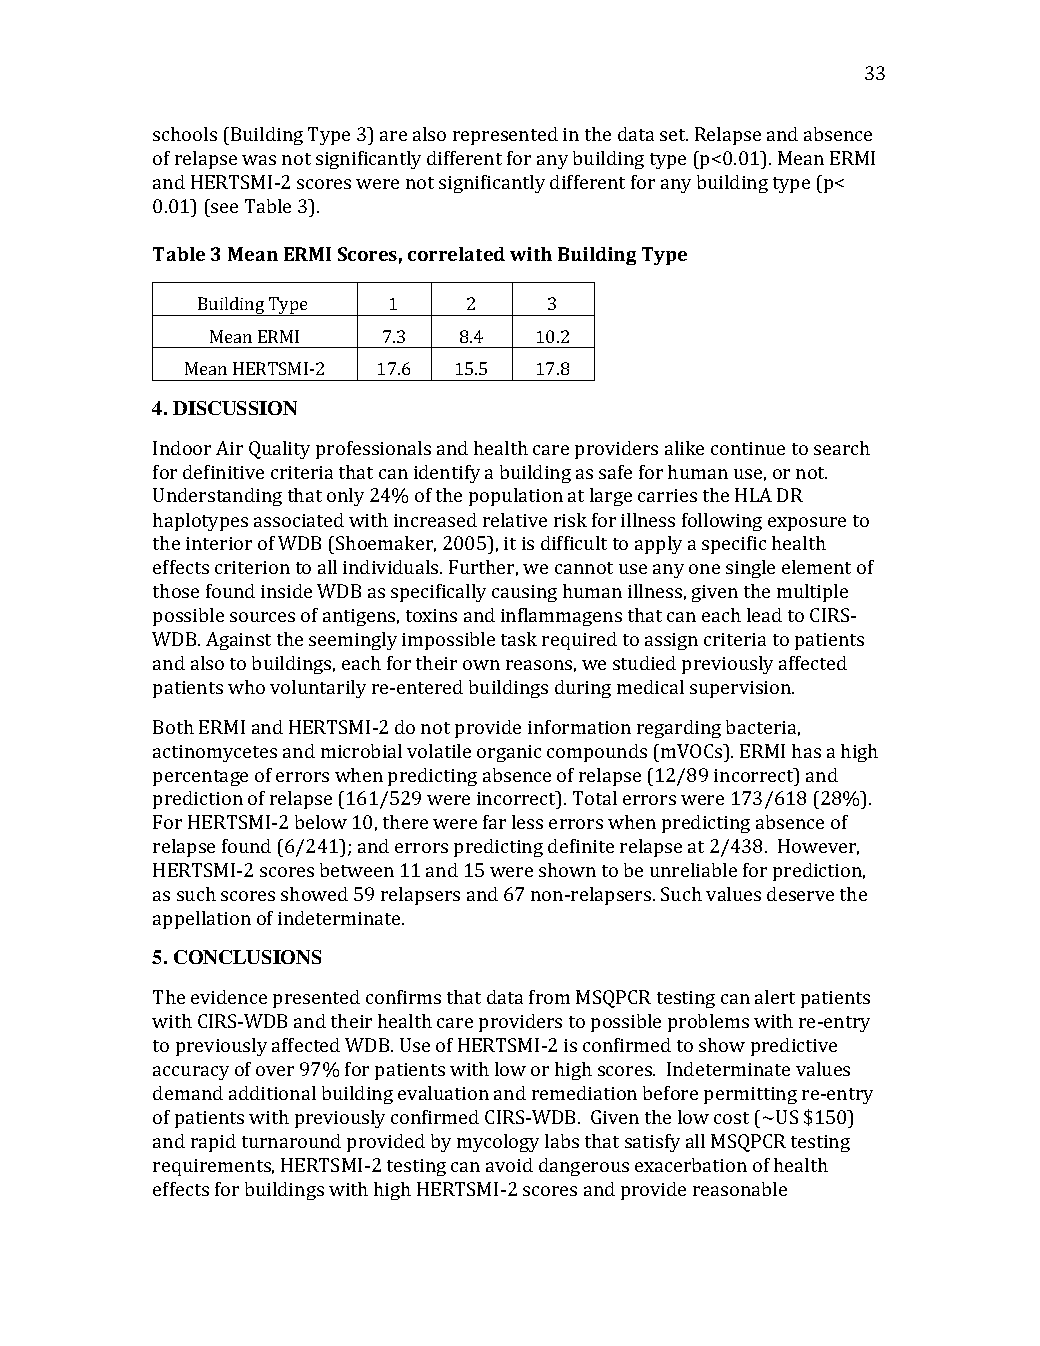  What do you see at coordinates (509, 1165) in the document?
I see `avoid` at bounding box center [509, 1165].
